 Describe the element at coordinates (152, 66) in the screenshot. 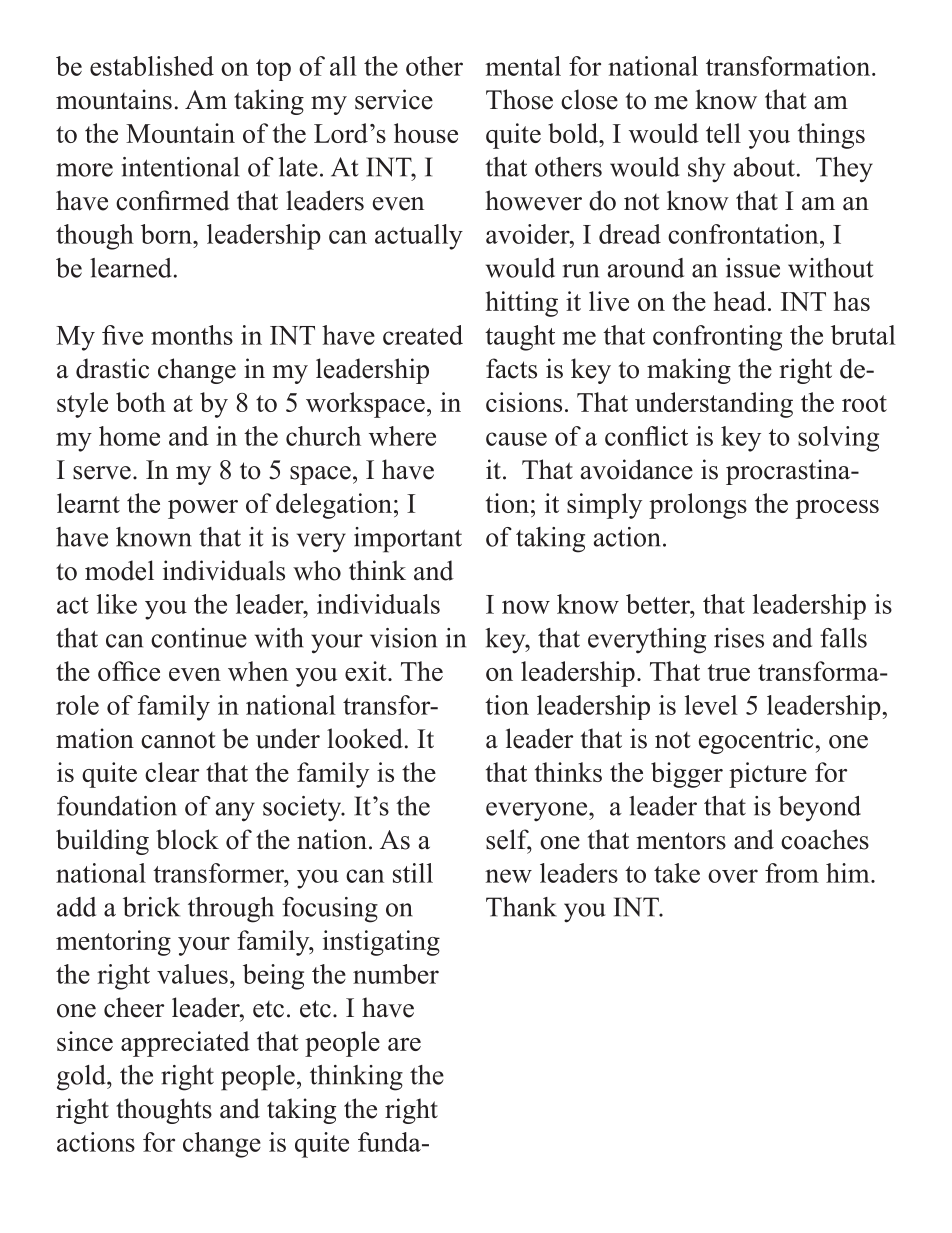

I see `established` at that location.
